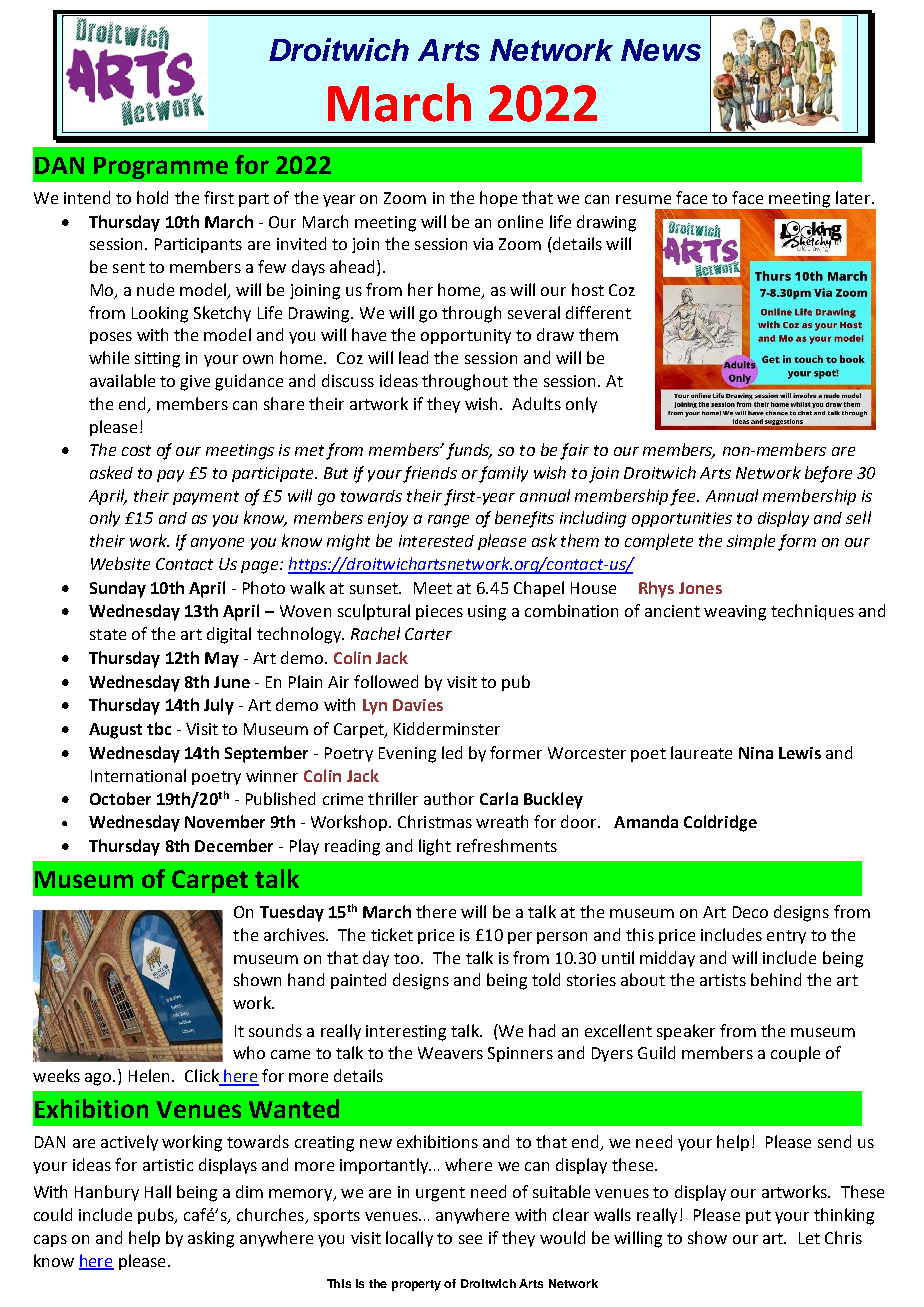 The image size is (924, 1307). What do you see at coordinates (498, 199) in the screenshot?
I see `hope` at bounding box center [498, 199].
